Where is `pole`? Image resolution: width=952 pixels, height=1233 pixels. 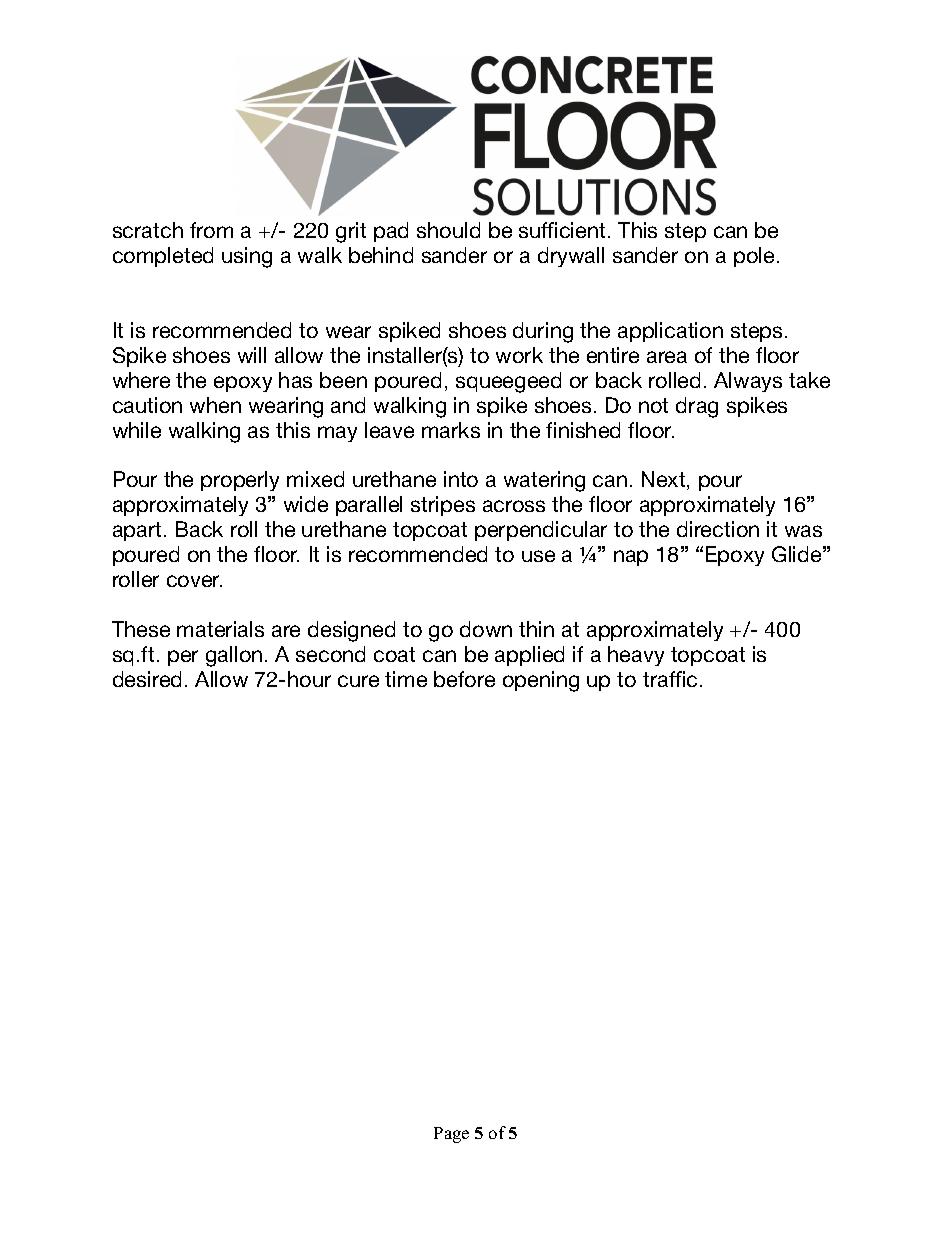 pole is located at coordinates (754, 257).
